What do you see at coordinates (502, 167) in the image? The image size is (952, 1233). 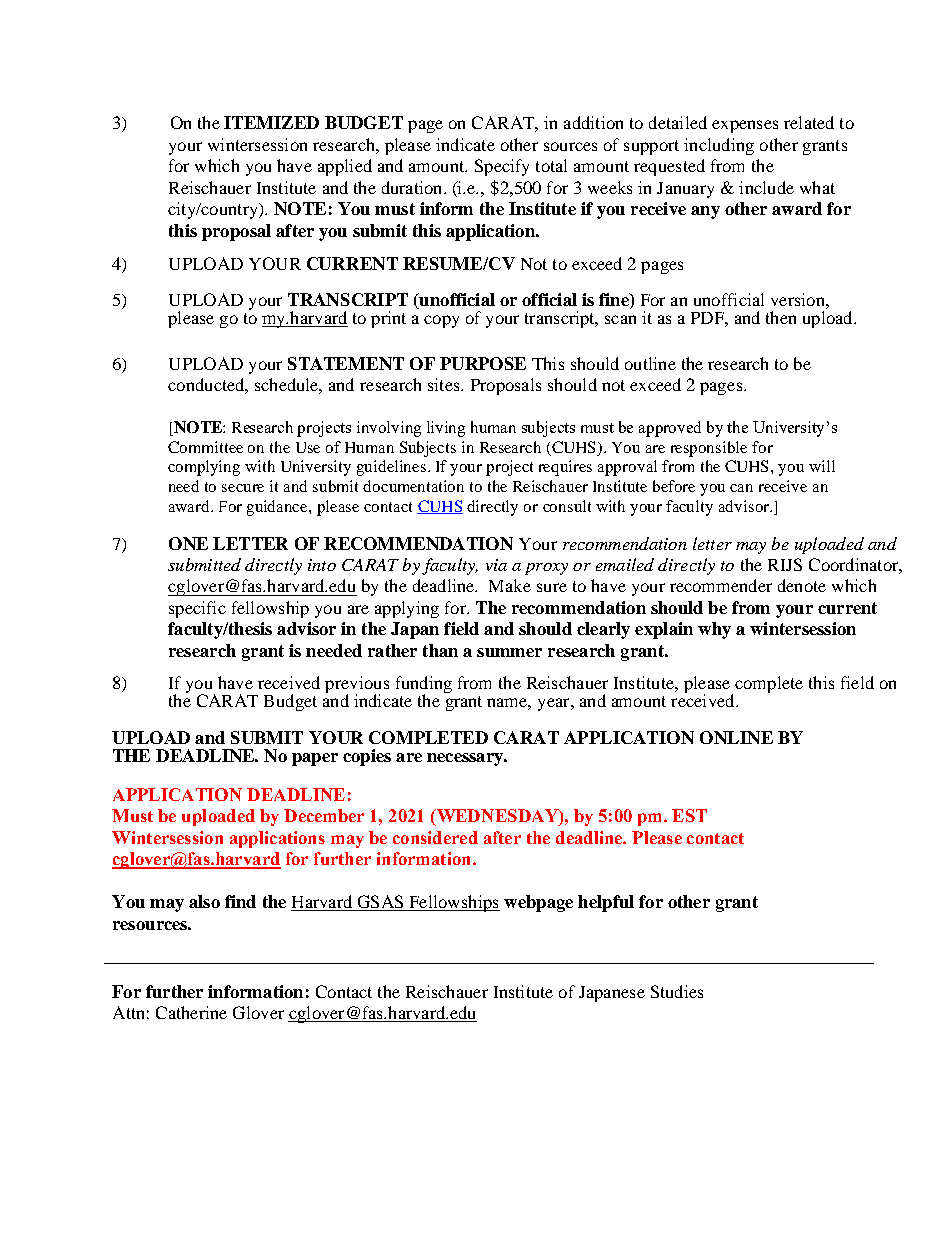 I see `Specify` at bounding box center [502, 167].
